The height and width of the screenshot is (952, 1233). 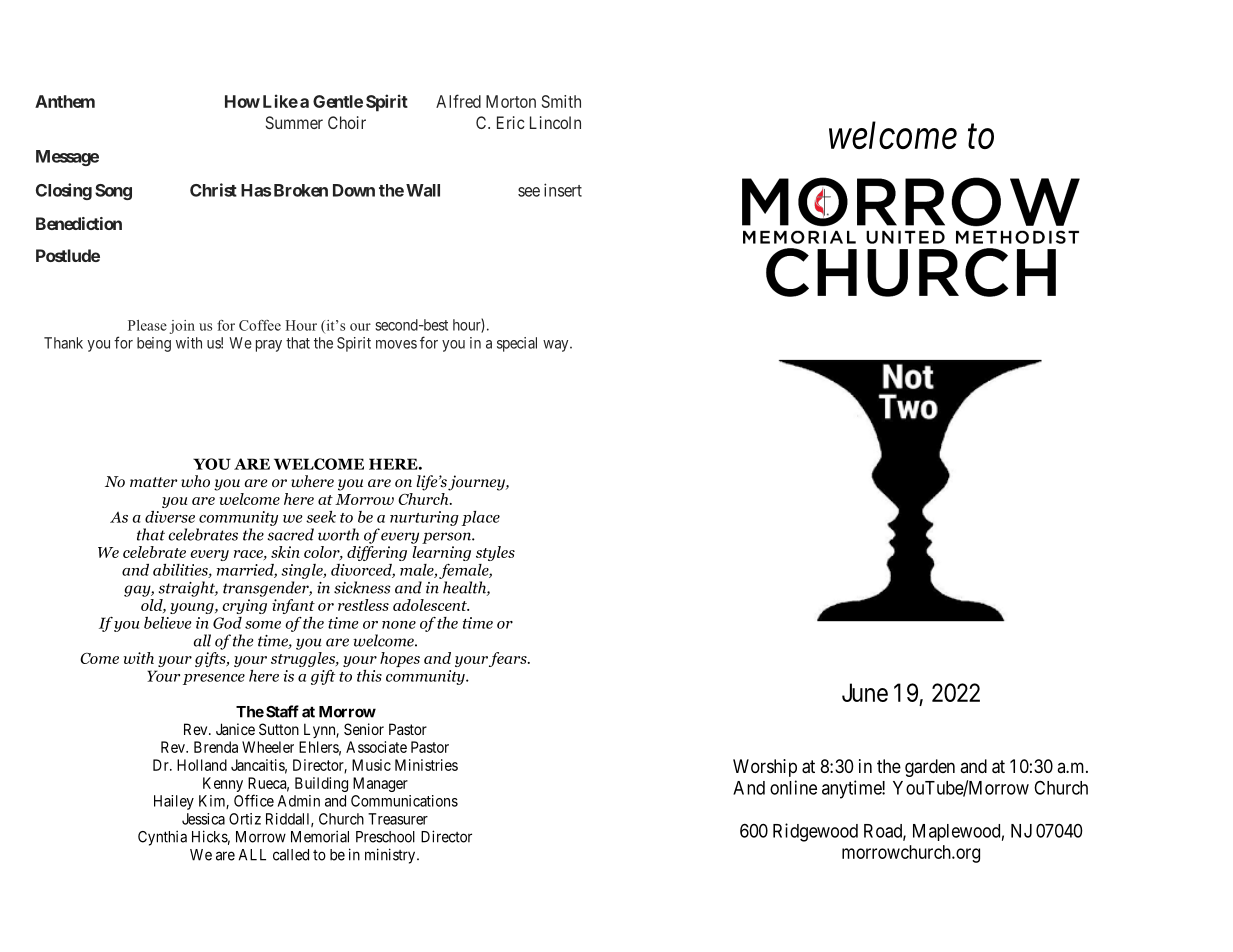 What do you see at coordinates (162, 838) in the screenshot?
I see `Cynthia` at bounding box center [162, 838].
